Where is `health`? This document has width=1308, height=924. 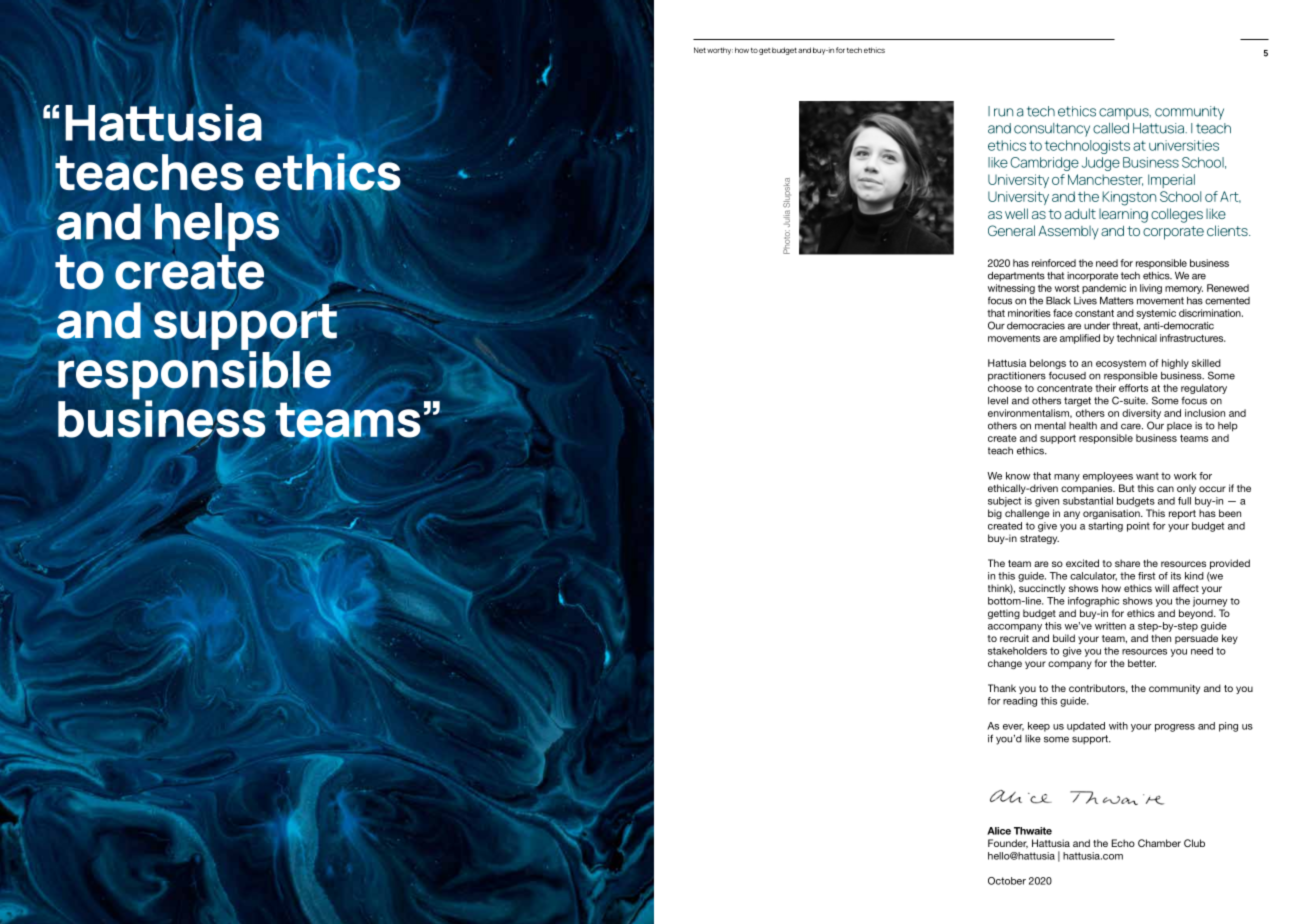 health is located at coordinates (1083, 426).
